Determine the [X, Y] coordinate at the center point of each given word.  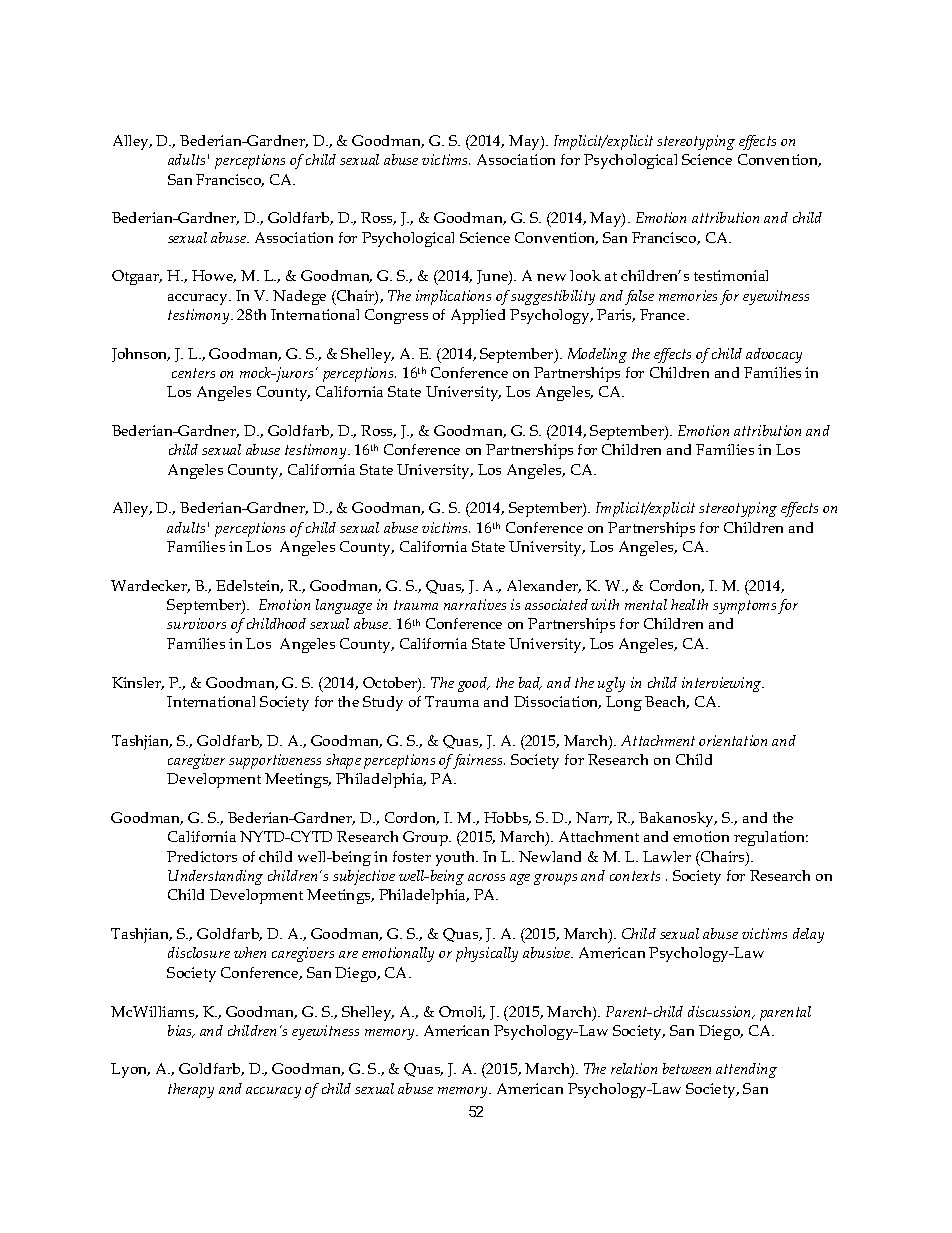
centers [193, 373]
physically [487, 954]
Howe [214, 276]
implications [453, 297]
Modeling [597, 355]
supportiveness [275, 761]
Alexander [544, 586]
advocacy [774, 355]
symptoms [744, 607]
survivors [196, 623]
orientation [733, 740]
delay [808, 935]
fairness [477, 761]
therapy [191, 1090]
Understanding [215, 877]
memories [688, 295]
